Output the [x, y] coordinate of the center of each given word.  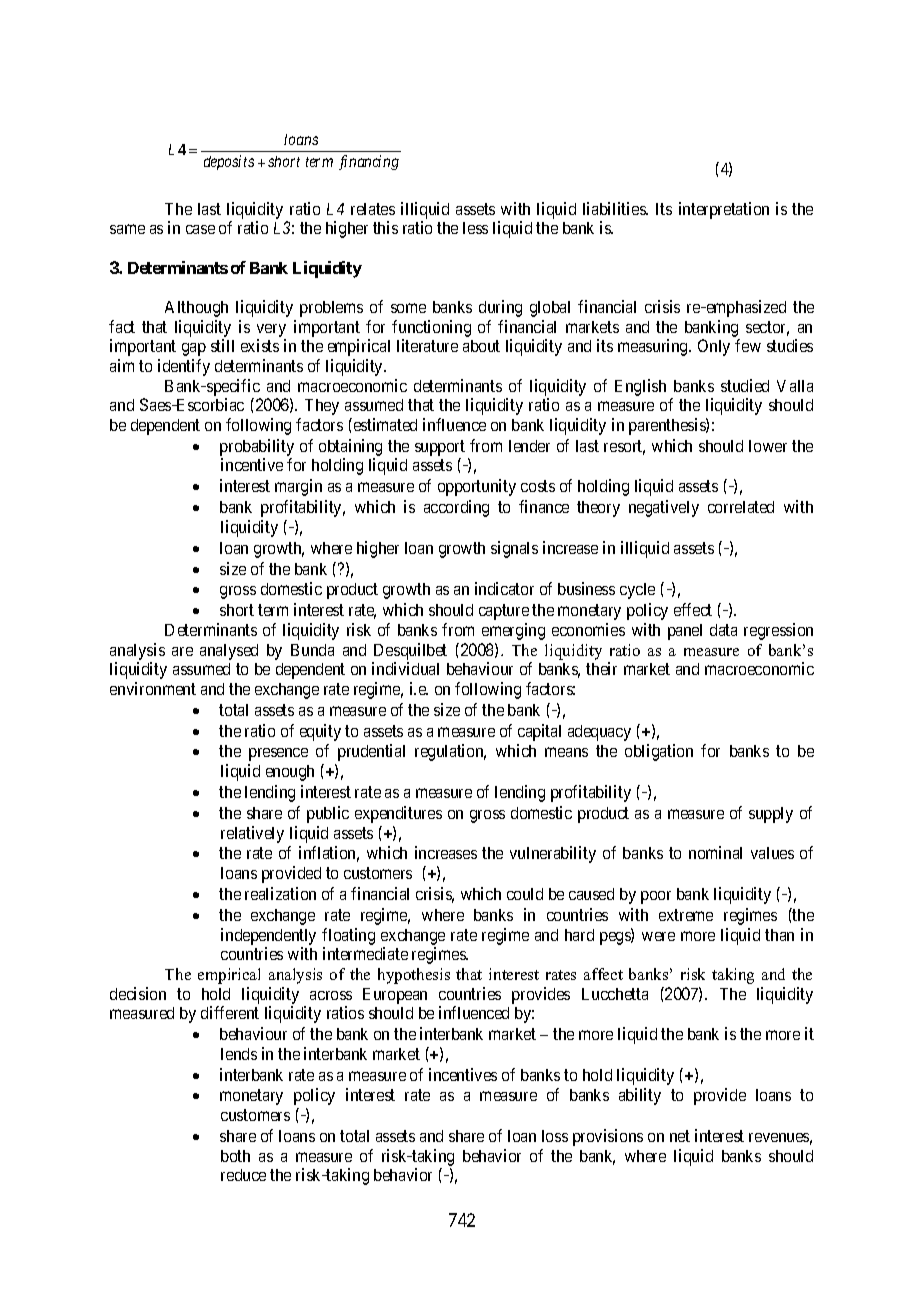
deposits [229, 162]
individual [405, 668]
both [235, 1156]
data [723, 630]
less [475, 228]
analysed [229, 652]
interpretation [724, 210]
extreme [686, 915]
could [525, 894]
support [440, 448]
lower [768, 446]
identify [184, 367]
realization [280, 893]
